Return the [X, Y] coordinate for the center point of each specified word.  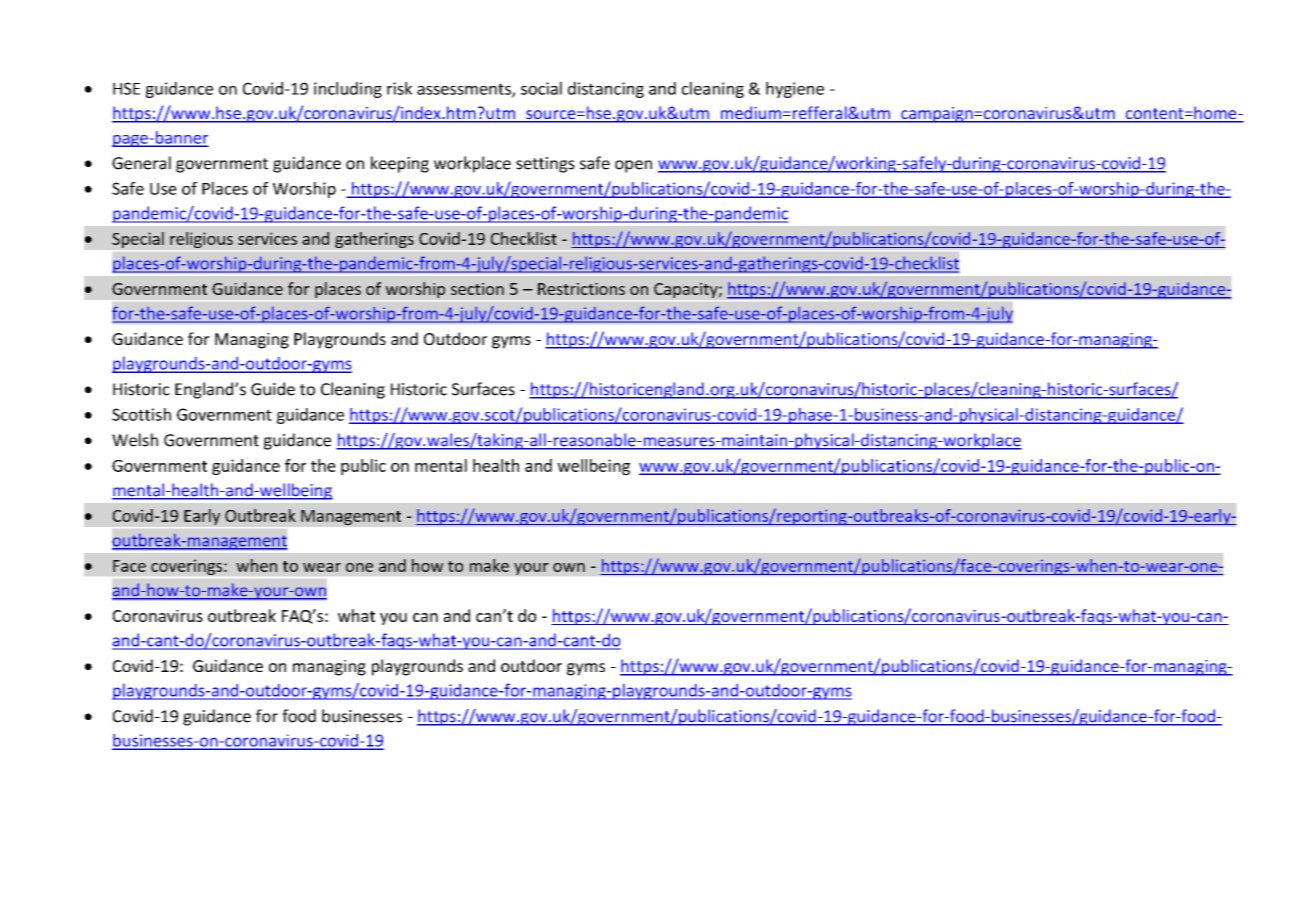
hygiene [795, 90]
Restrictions [581, 289]
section [477, 289]
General [141, 163]
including [348, 90]
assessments [465, 90]
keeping [400, 164]
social [541, 88]
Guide [273, 389]
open [633, 166]
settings [545, 165]
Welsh [135, 440]
